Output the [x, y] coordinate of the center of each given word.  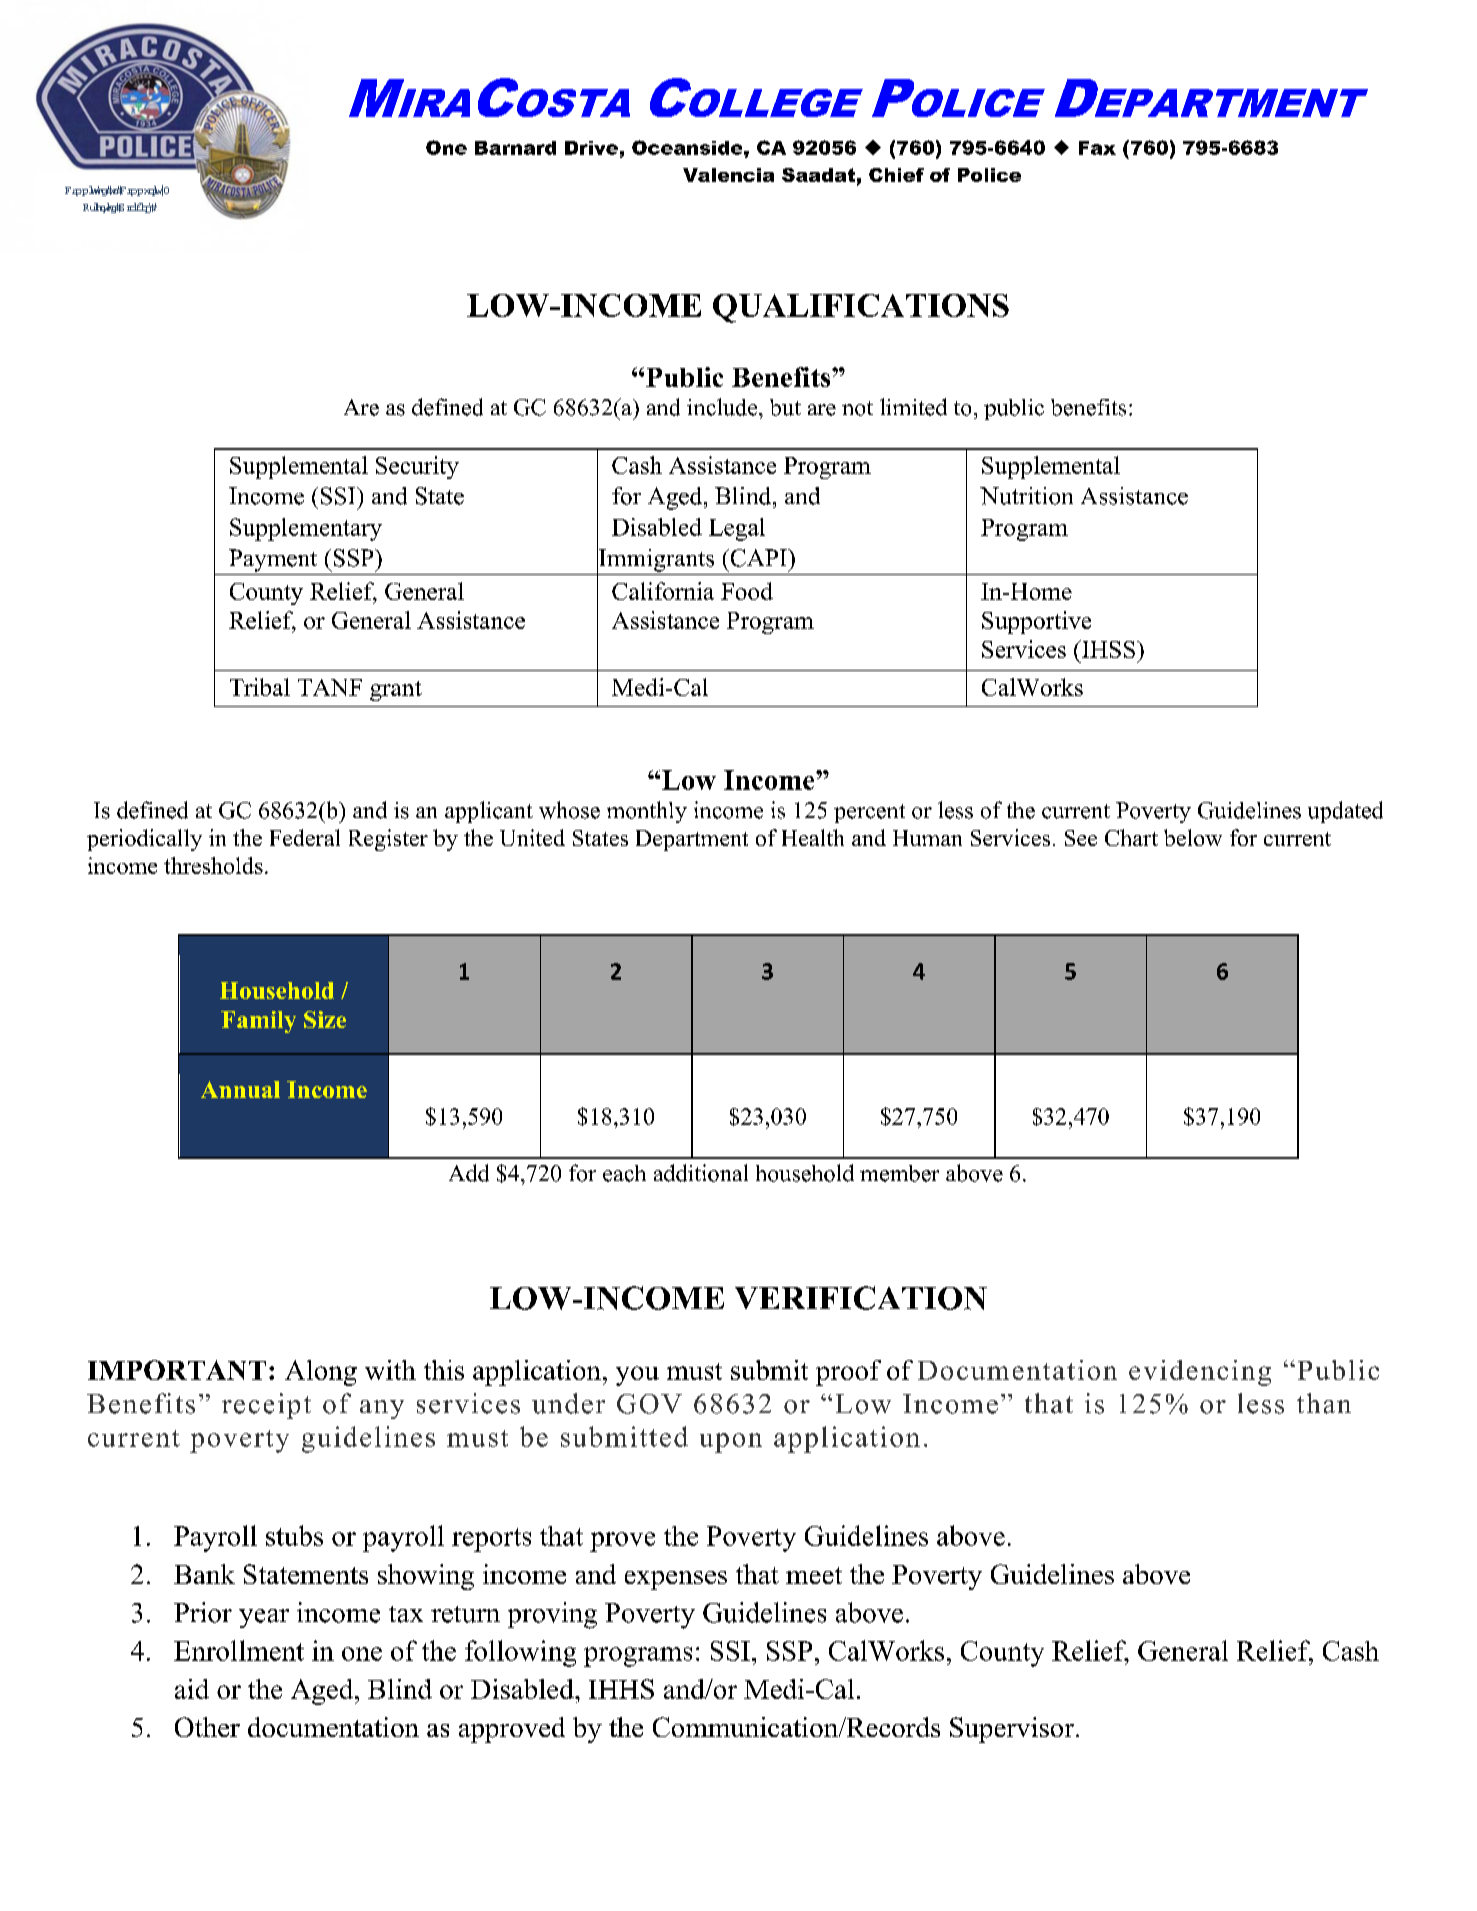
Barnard [515, 148]
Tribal [260, 687]
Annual [240, 1089]
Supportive [1036, 622]
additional [701, 1173]
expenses [676, 1580]
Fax [1097, 148]
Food [747, 591]
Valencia [728, 175]
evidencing [1200, 1373]
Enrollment [239, 1650]
